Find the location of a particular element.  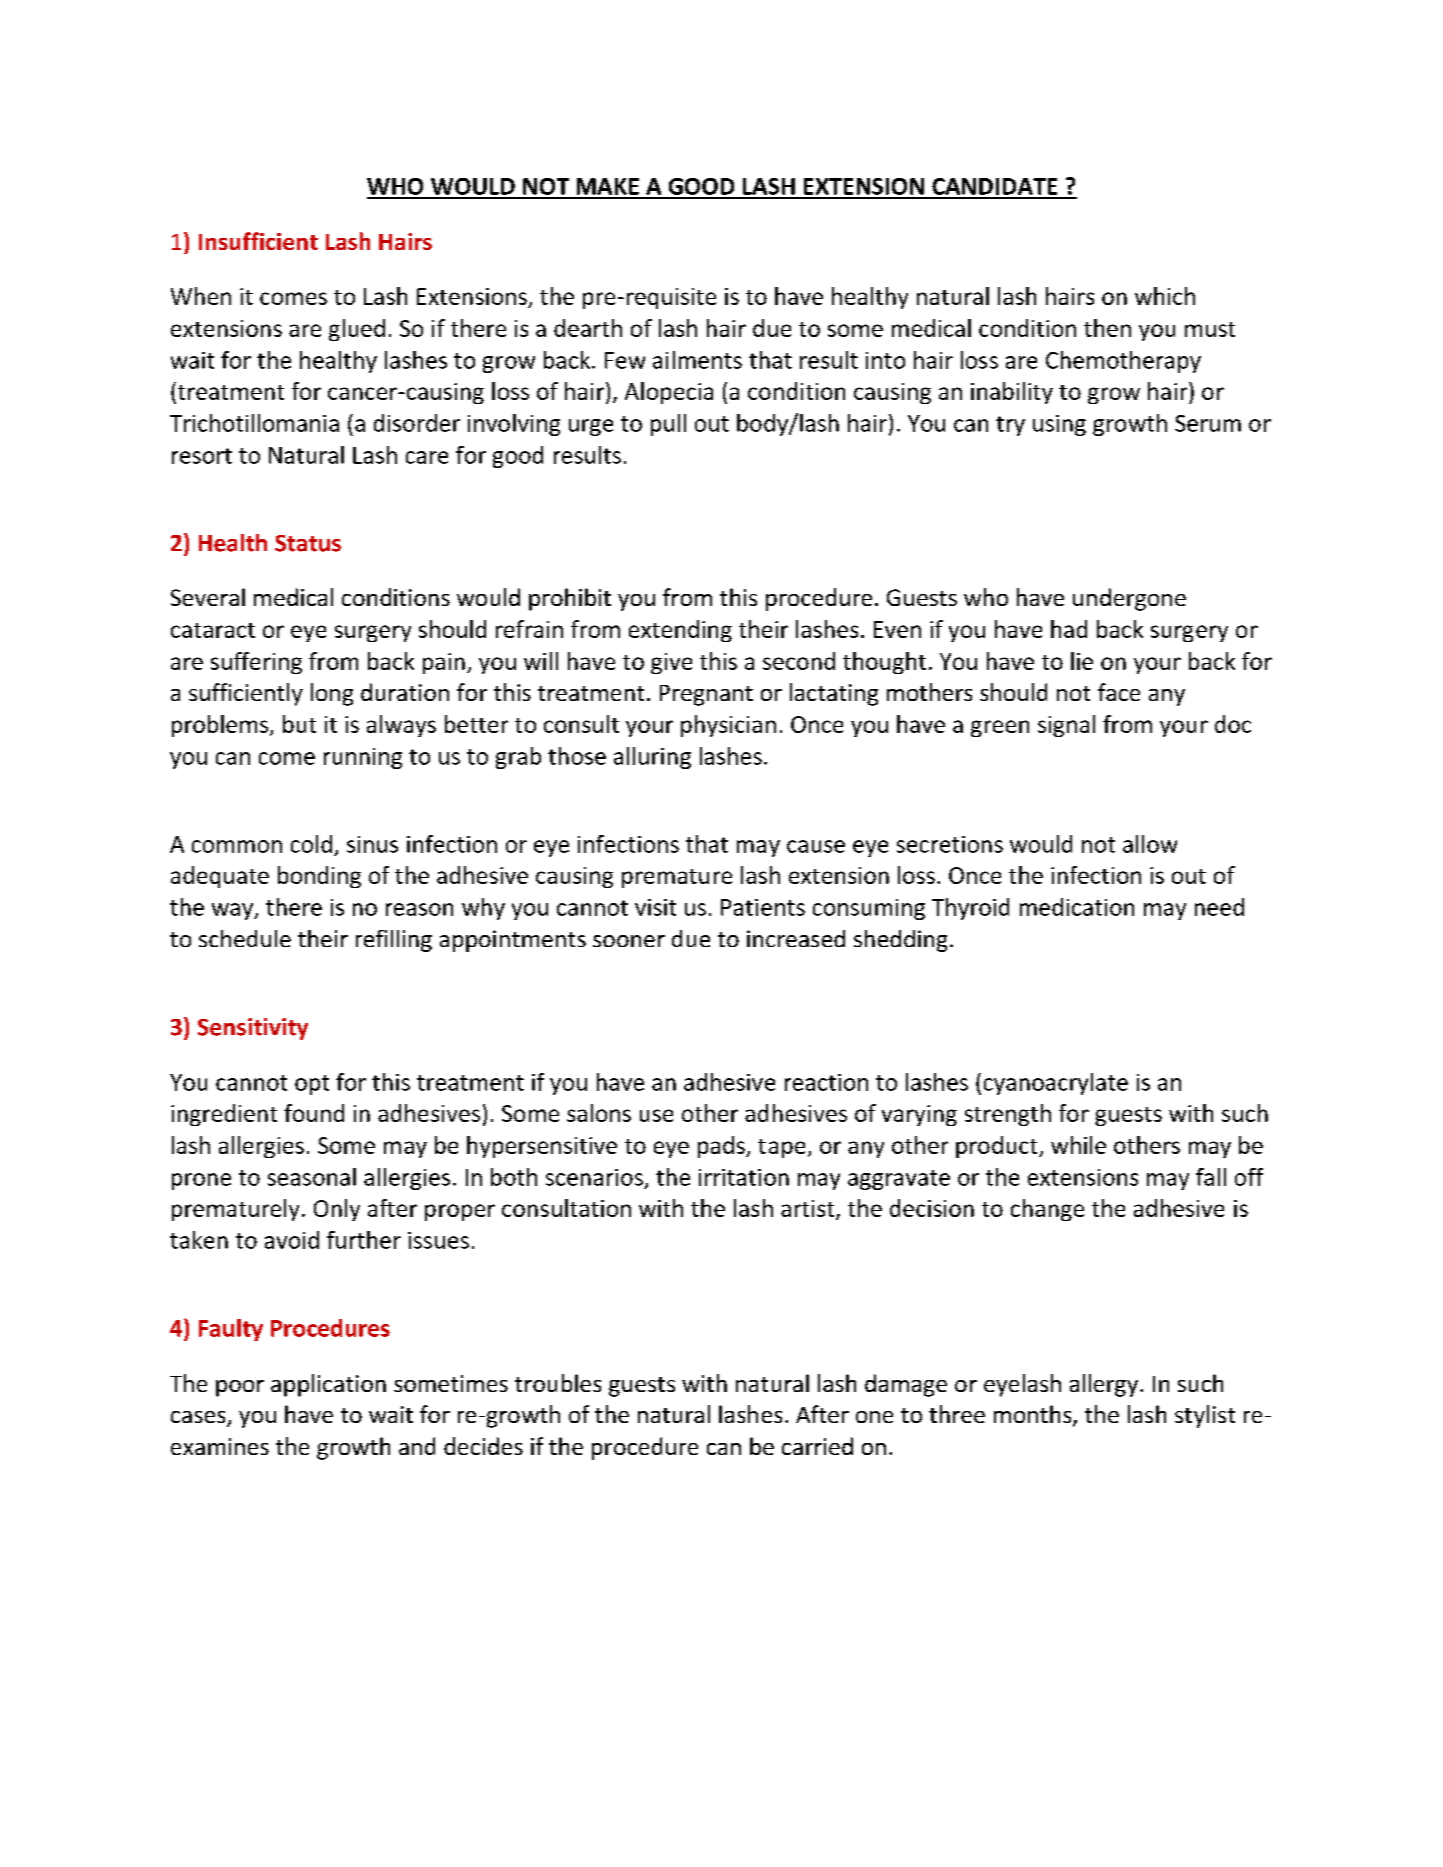

application is located at coordinates (328, 1385).
